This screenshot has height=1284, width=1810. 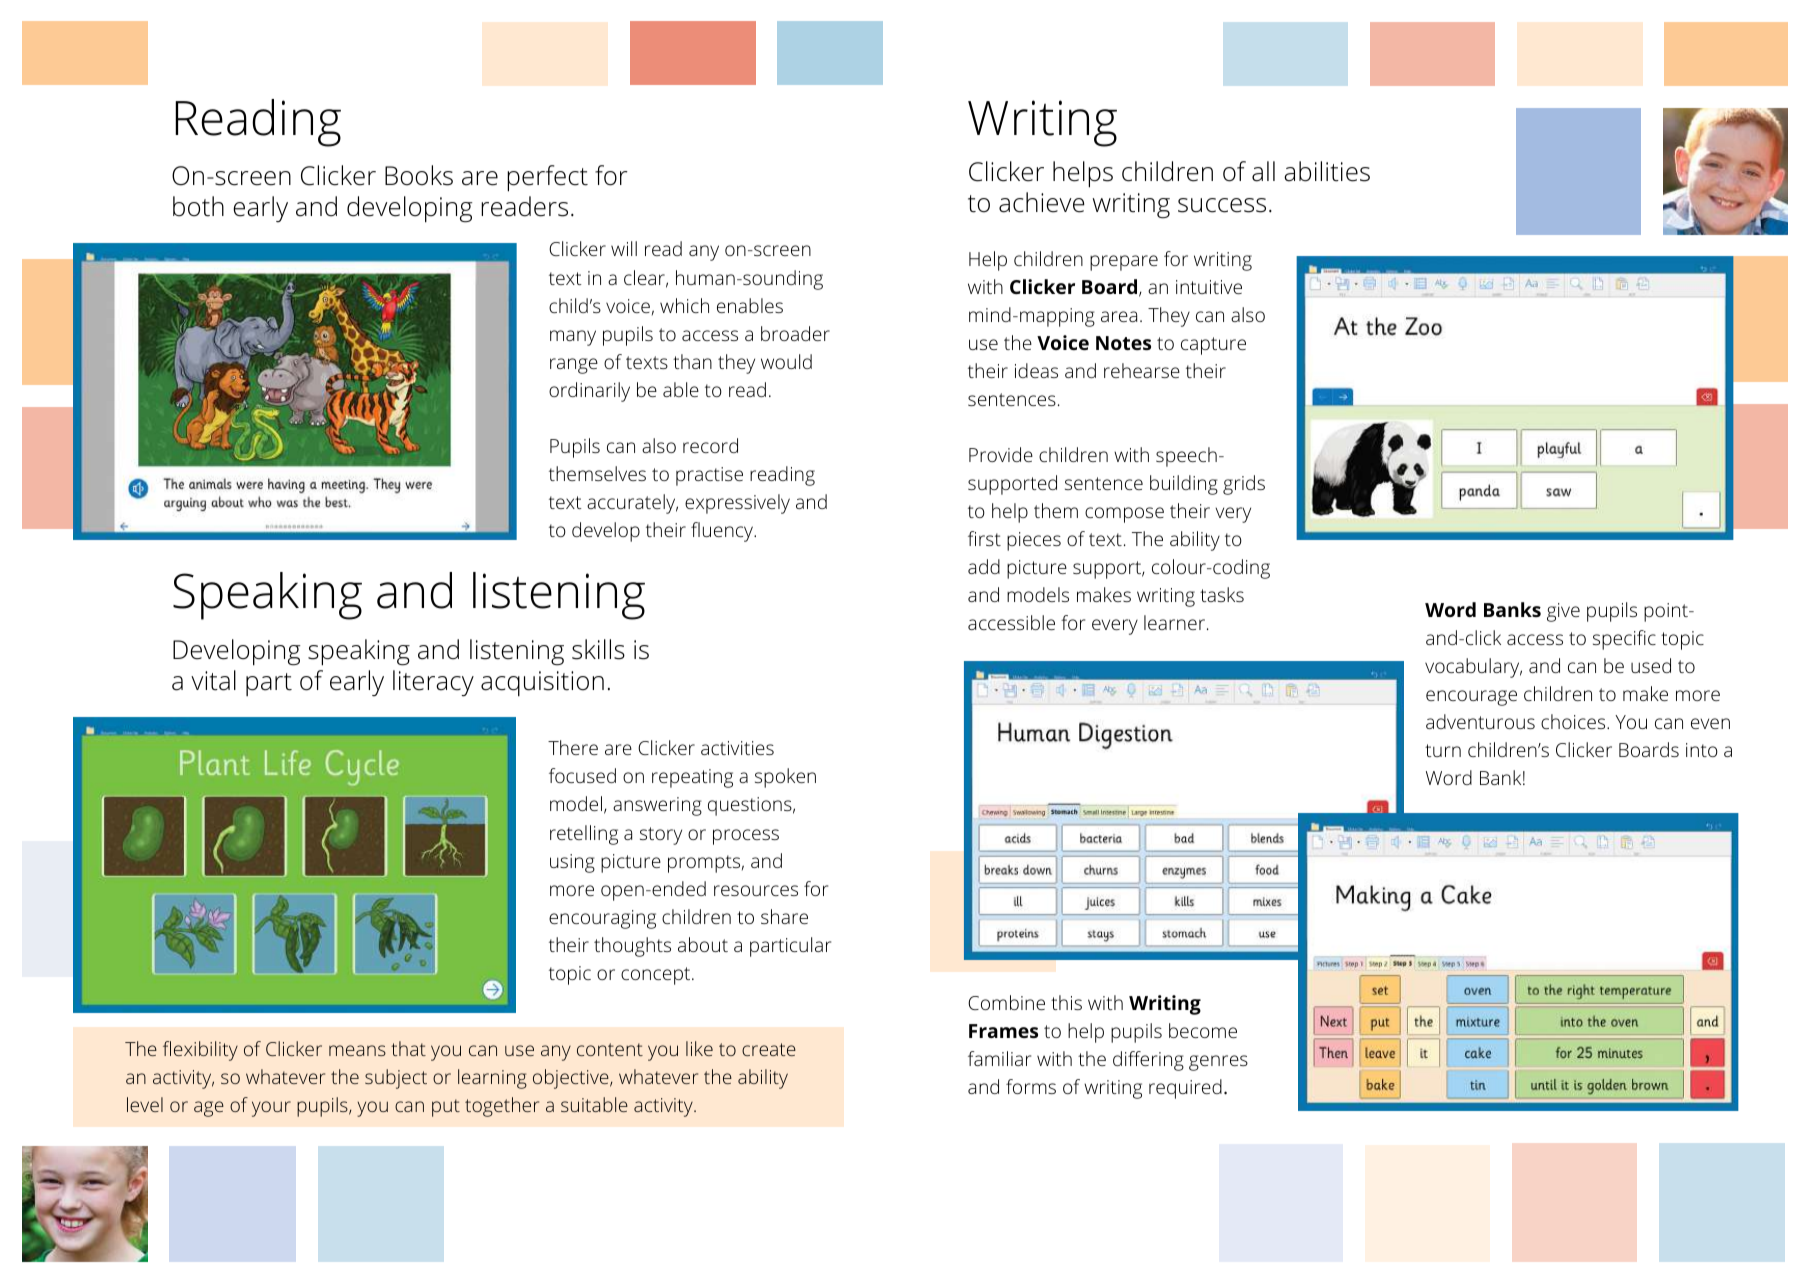 What do you see at coordinates (573, 747) in the screenshot?
I see `There` at bounding box center [573, 747].
